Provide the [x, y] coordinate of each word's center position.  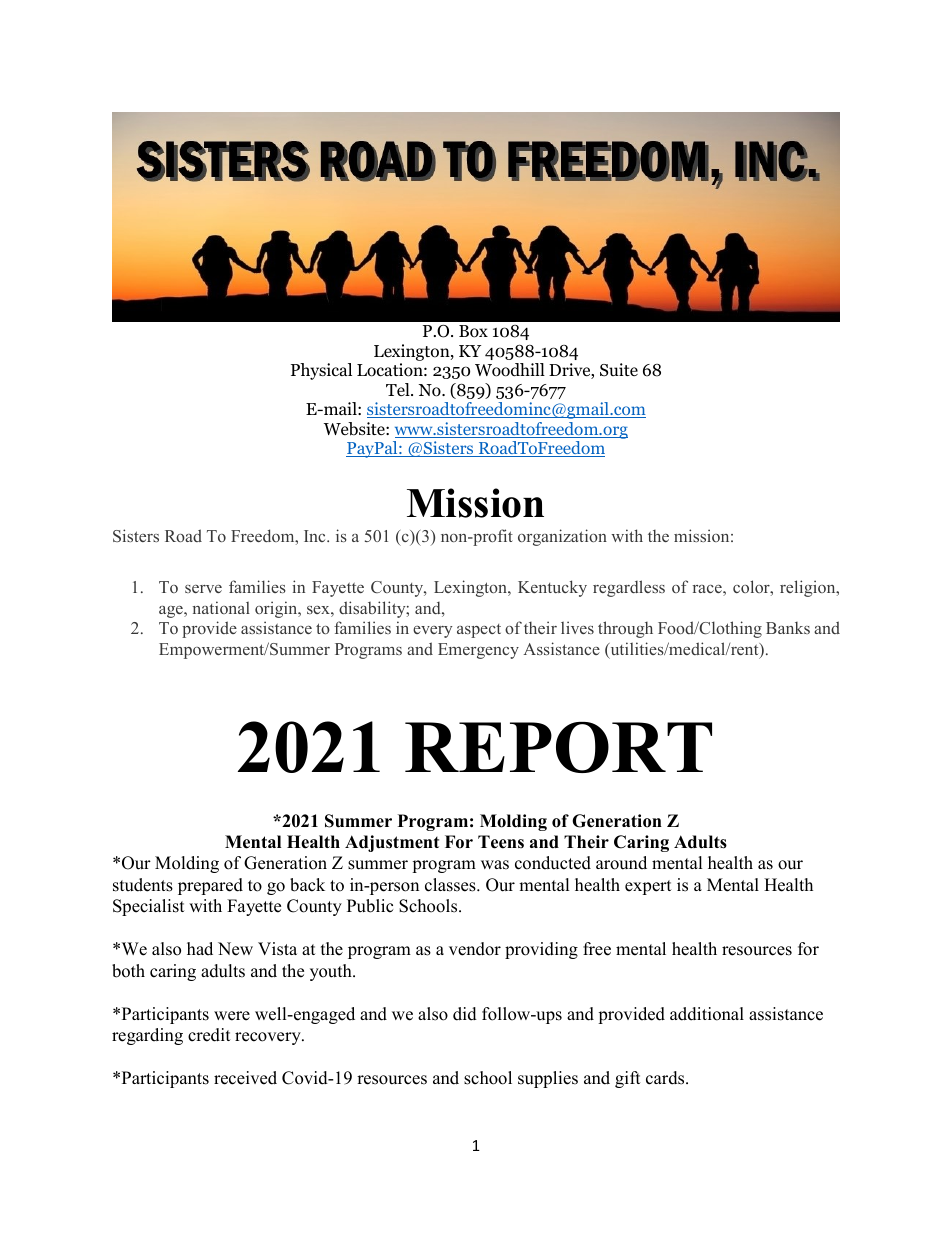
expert [648, 887]
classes [451, 885]
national [221, 607]
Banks [788, 628]
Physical [321, 371]
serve [203, 589]
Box [473, 331]
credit [209, 1035]
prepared [210, 886]
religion [809, 588]
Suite [619, 370]
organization [562, 537]
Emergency [478, 651]
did [465, 1014]
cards [666, 1078]
